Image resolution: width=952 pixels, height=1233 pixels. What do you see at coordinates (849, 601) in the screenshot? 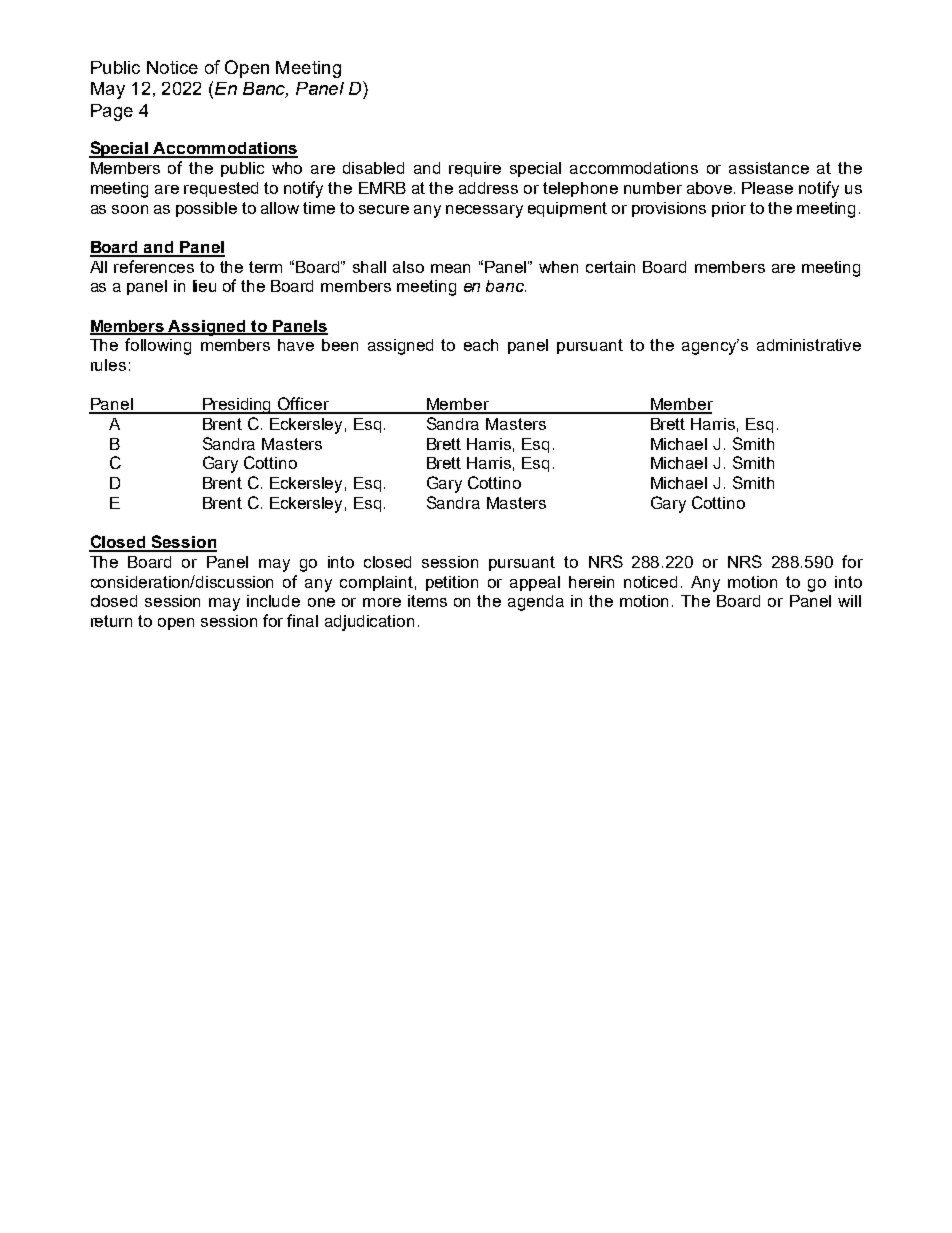
I see `will` at bounding box center [849, 601].
